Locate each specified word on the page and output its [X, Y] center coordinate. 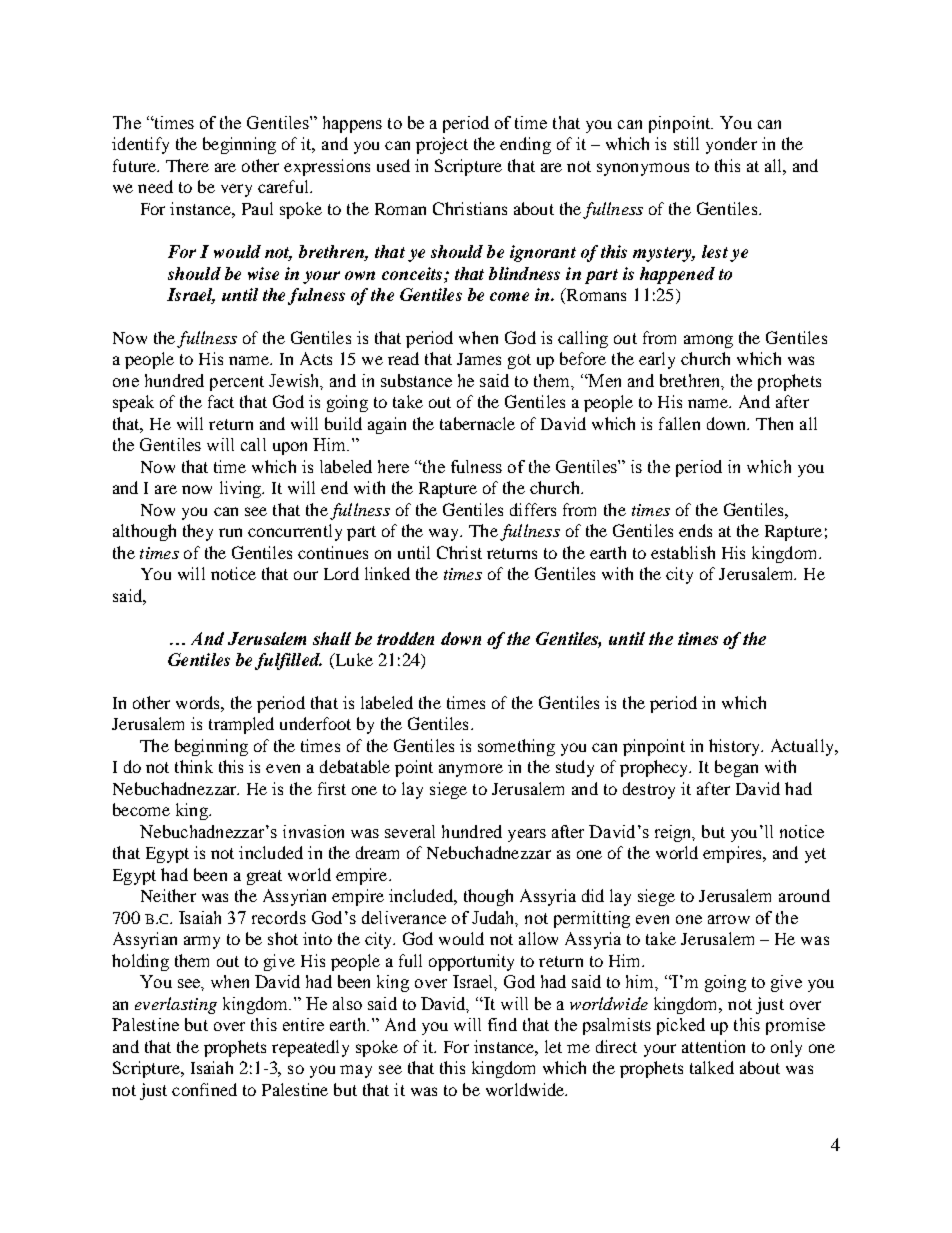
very [236, 190]
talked [712, 1067]
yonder [731, 145]
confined [204, 1089]
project [442, 145]
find [502, 1024]
